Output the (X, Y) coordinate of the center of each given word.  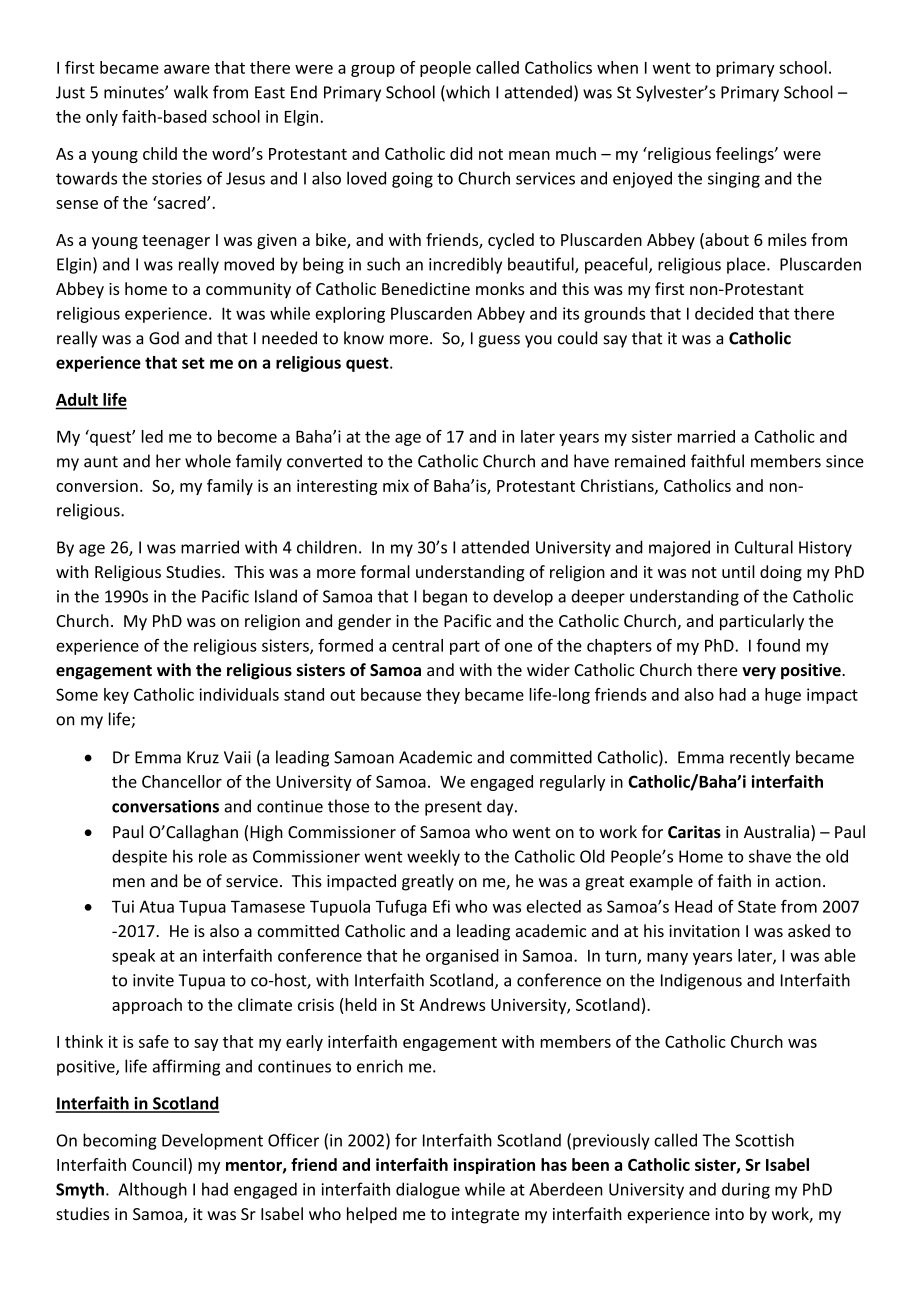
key (116, 696)
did (461, 153)
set (193, 363)
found (778, 645)
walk (191, 92)
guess (499, 341)
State (757, 906)
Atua (156, 906)
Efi (441, 906)
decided (724, 313)
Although (152, 1190)
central (417, 645)
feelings (746, 155)
